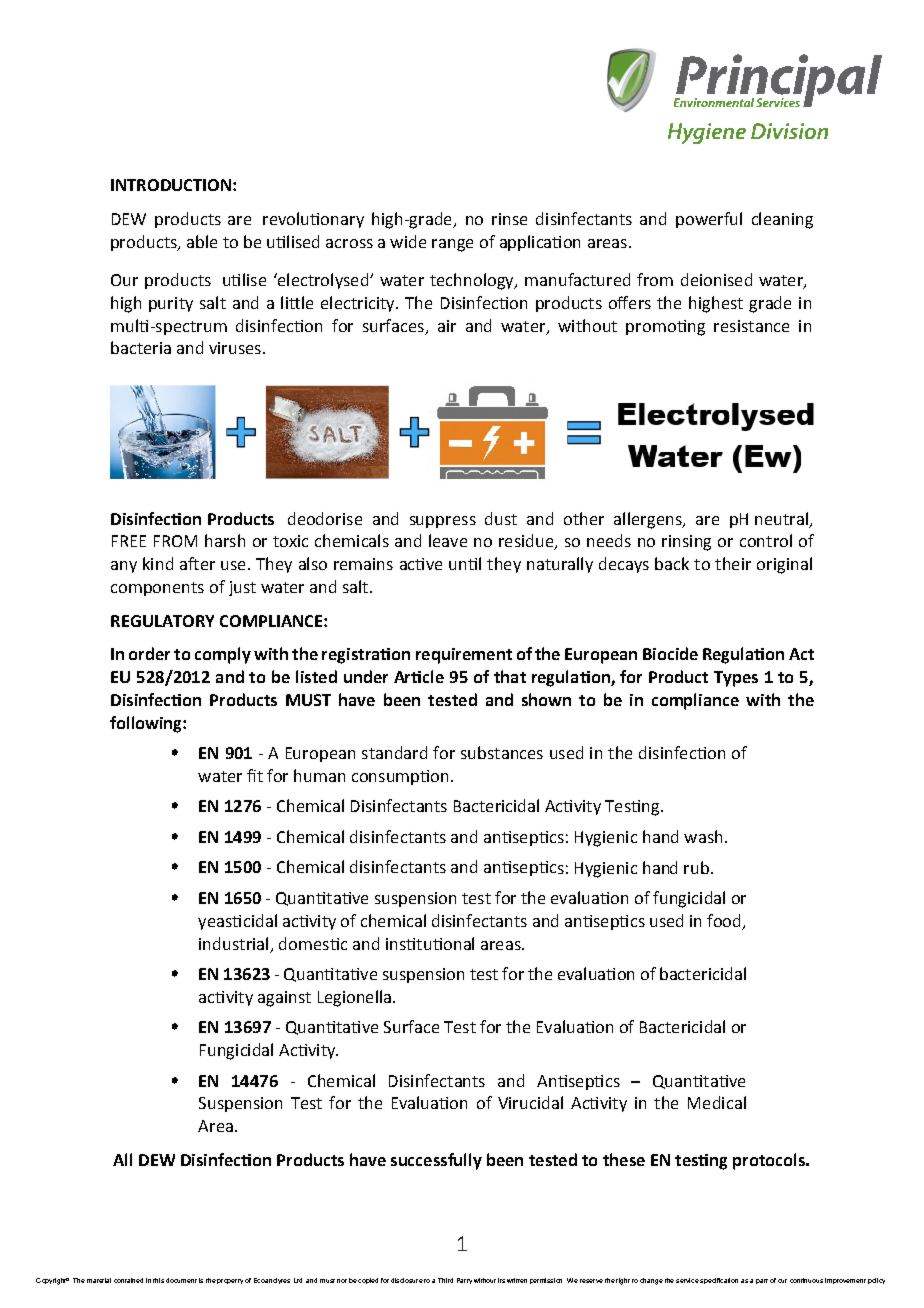 Image resolution: width=924 pixels, height=1308 pixels. I want to click on Medical, so click(717, 1102).
